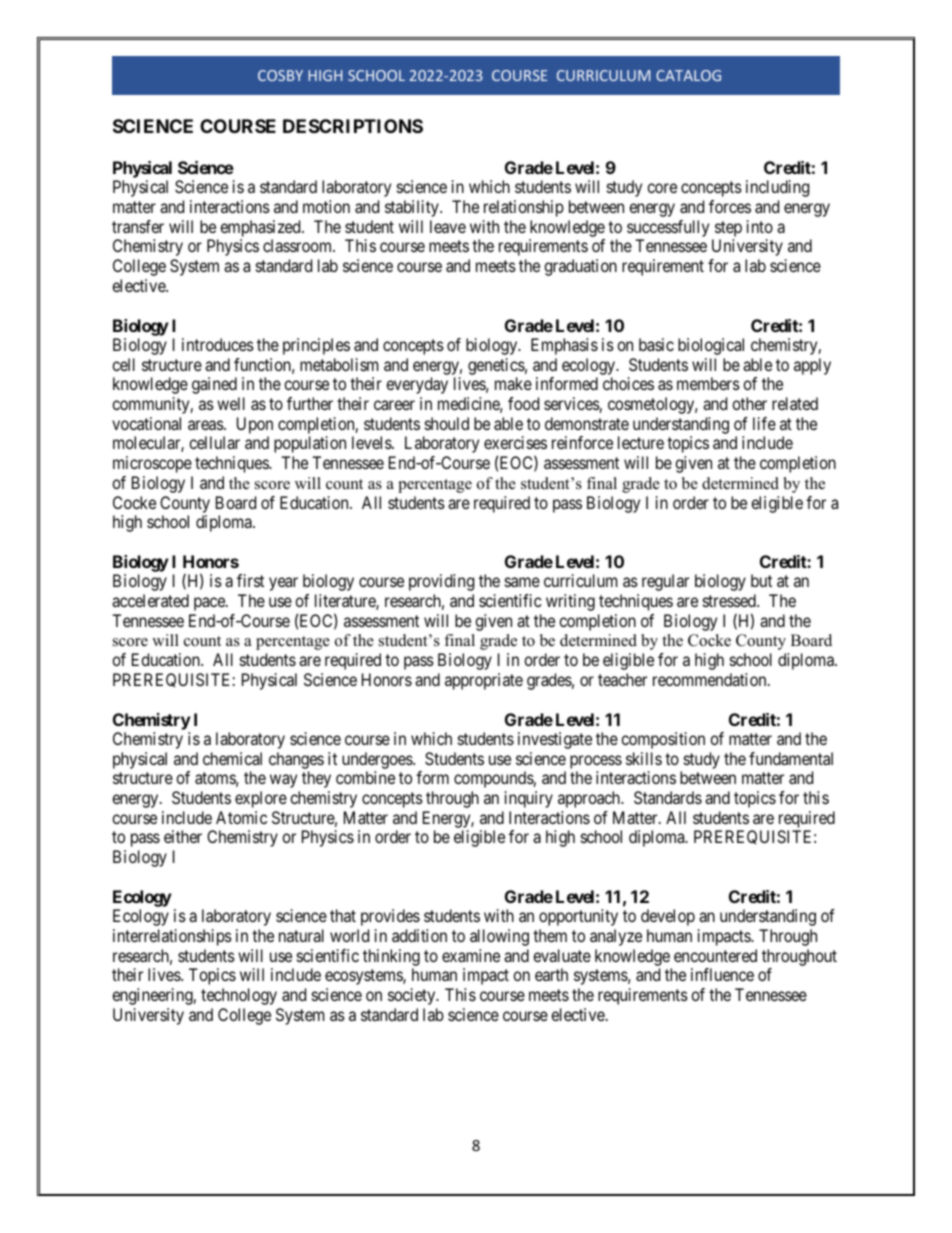  I want to click on recommendation, so click(711, 679).
